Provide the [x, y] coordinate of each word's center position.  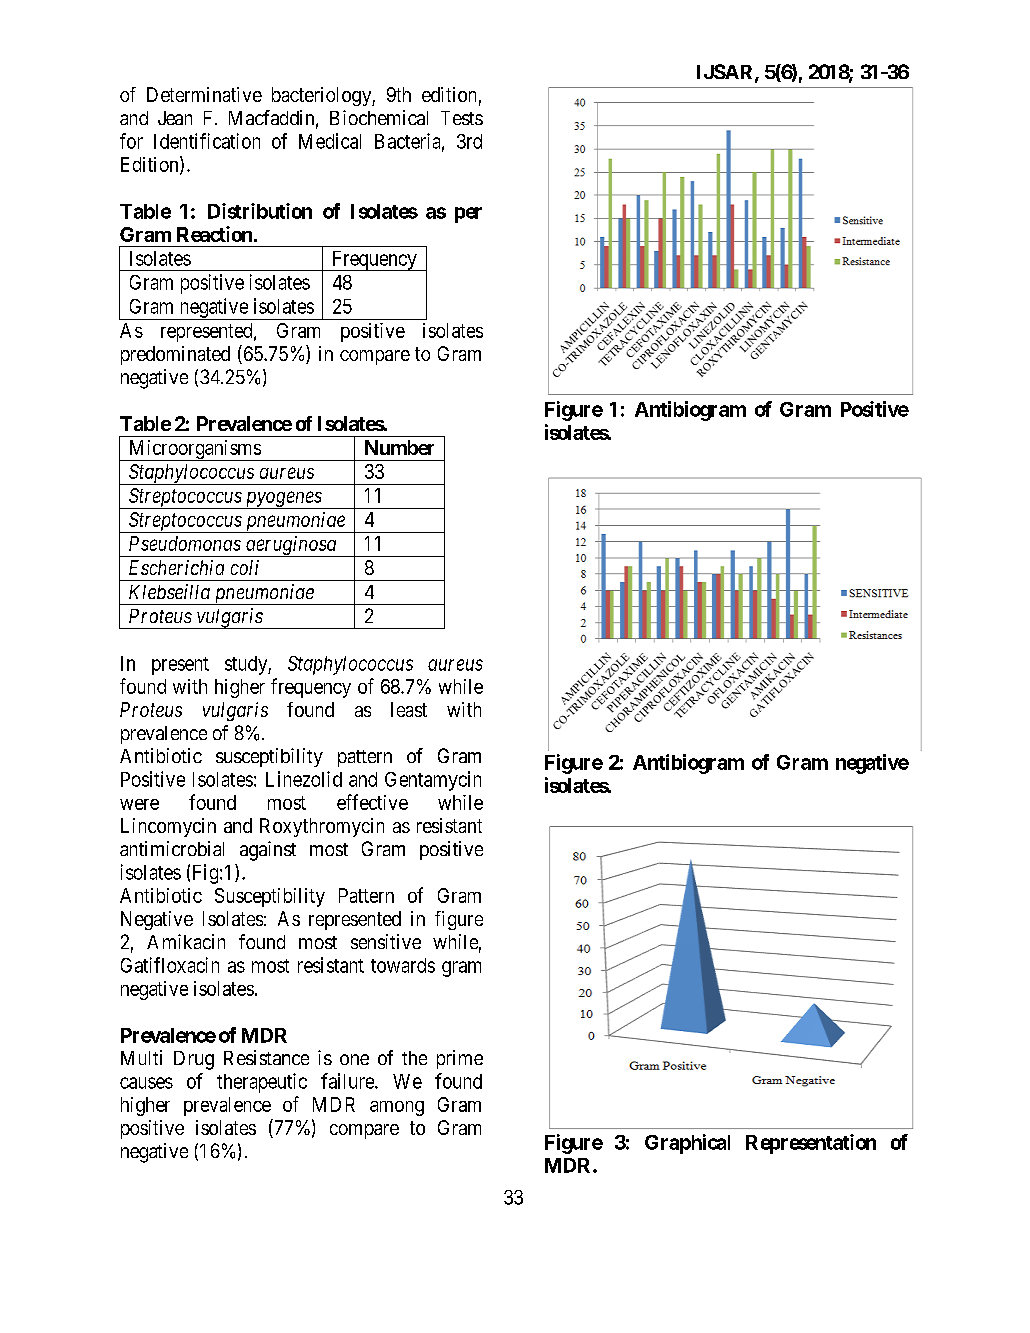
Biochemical [379, 117]
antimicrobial [172, 848]
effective [372, 802]
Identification [207, 141]
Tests [462, 118]
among [397, 1108]
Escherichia [176, 567]
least [409, 709]
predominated [175, 355]
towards [403, 965]
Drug [194, 1060]
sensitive [386, 941]
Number [399, 447]
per [468, 215]
